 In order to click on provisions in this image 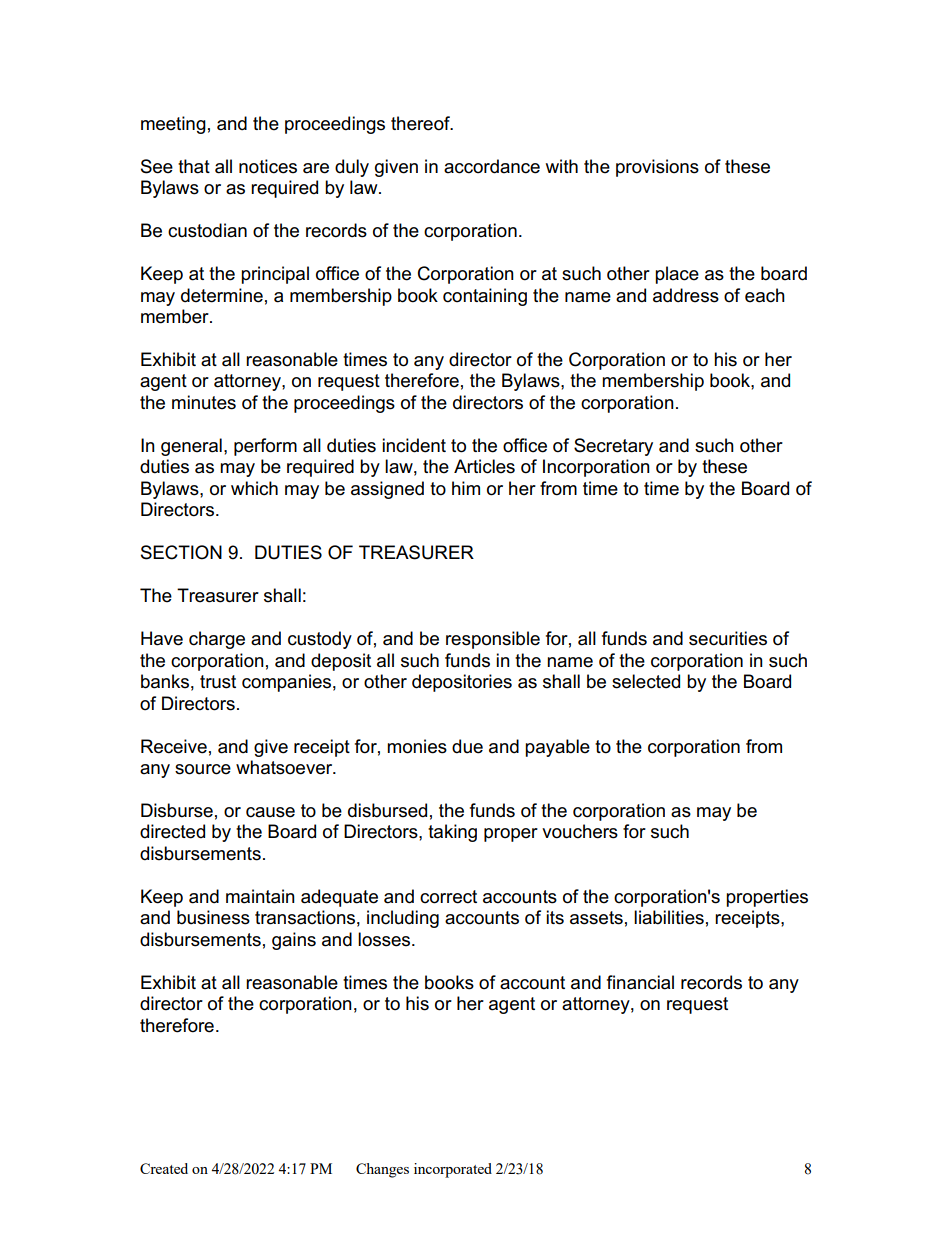, I will do `click(657, 168)`.
